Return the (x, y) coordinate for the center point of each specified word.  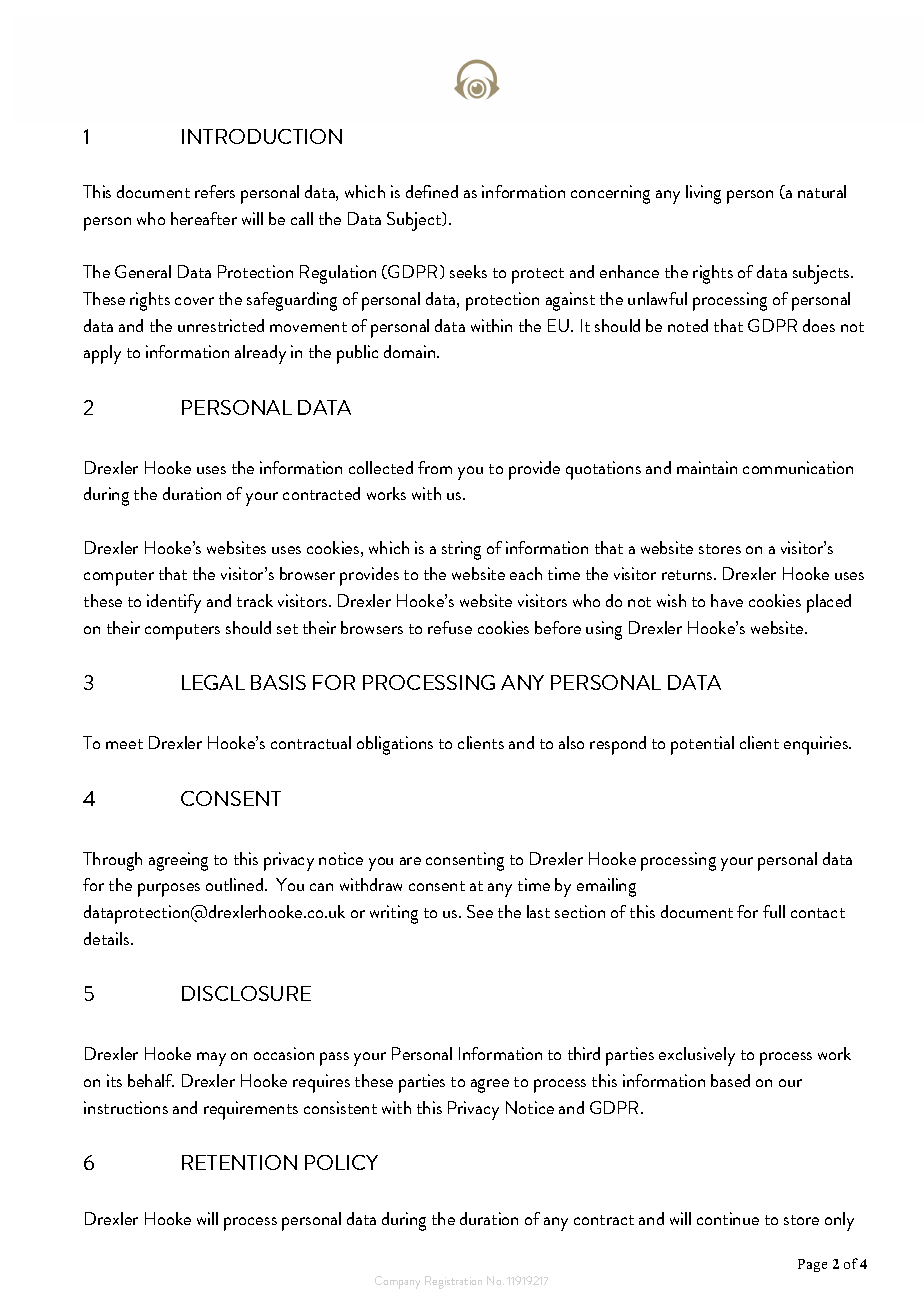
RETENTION (239, 1162)
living (703, 194)
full (774, 911)
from (435, 467)
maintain (707, 467)
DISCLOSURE (246, 993)
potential (702, 745)
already (260, 354)
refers (215, 191)
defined (432, 191)
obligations (395, 745)
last (538, 911)
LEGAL (213, 682)
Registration (453, 1282)
